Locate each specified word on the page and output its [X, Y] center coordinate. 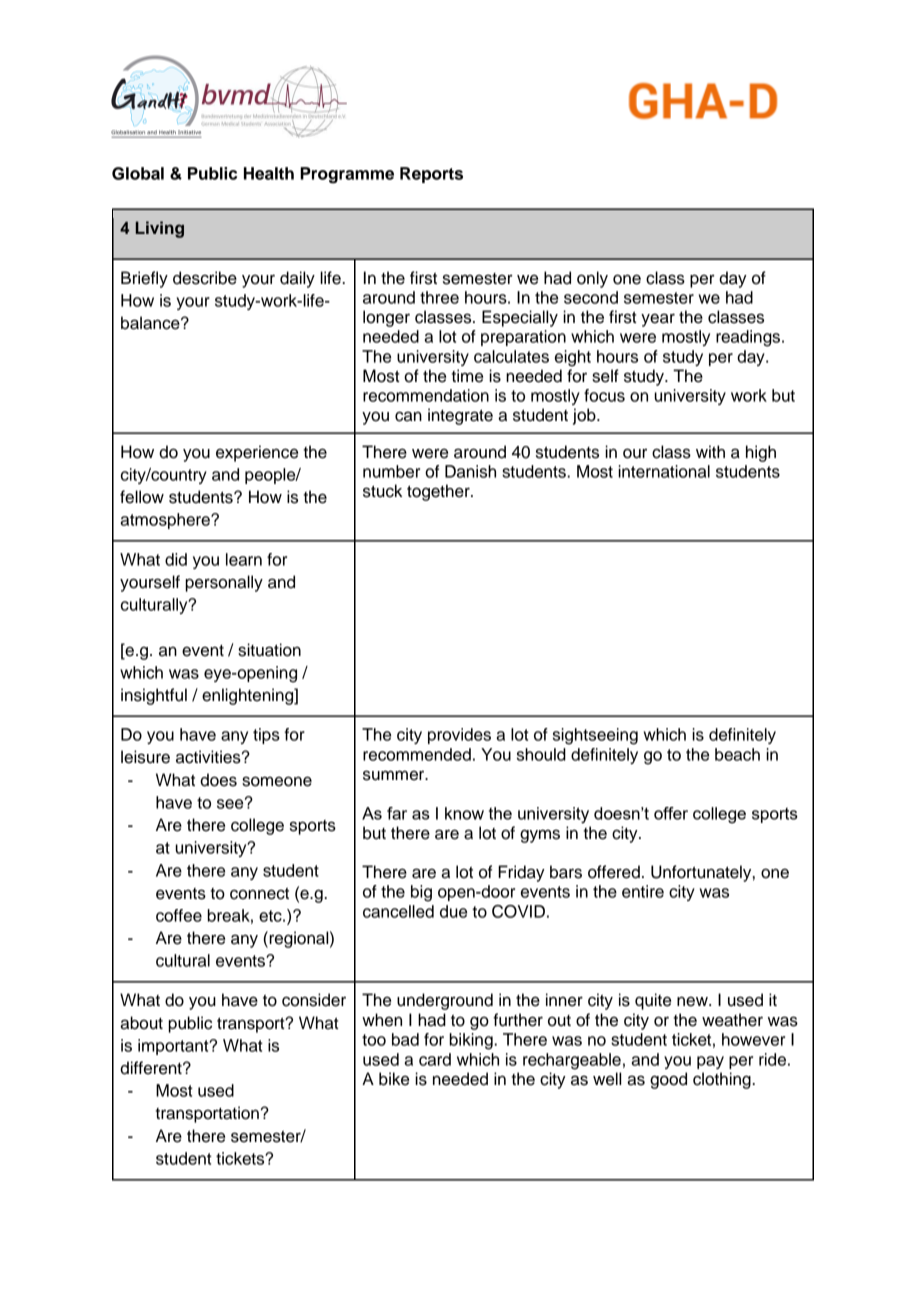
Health [269, 173]
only [592, 279]
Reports [431, 175]
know [464, 813]
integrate [460, 416]
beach [737, 754]
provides [459, 736]
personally [224, 583]
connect [259, 894]
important [174, 1047]
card [435, 1059]
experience [257, 453]
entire [643, 891]
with [710, 451]
